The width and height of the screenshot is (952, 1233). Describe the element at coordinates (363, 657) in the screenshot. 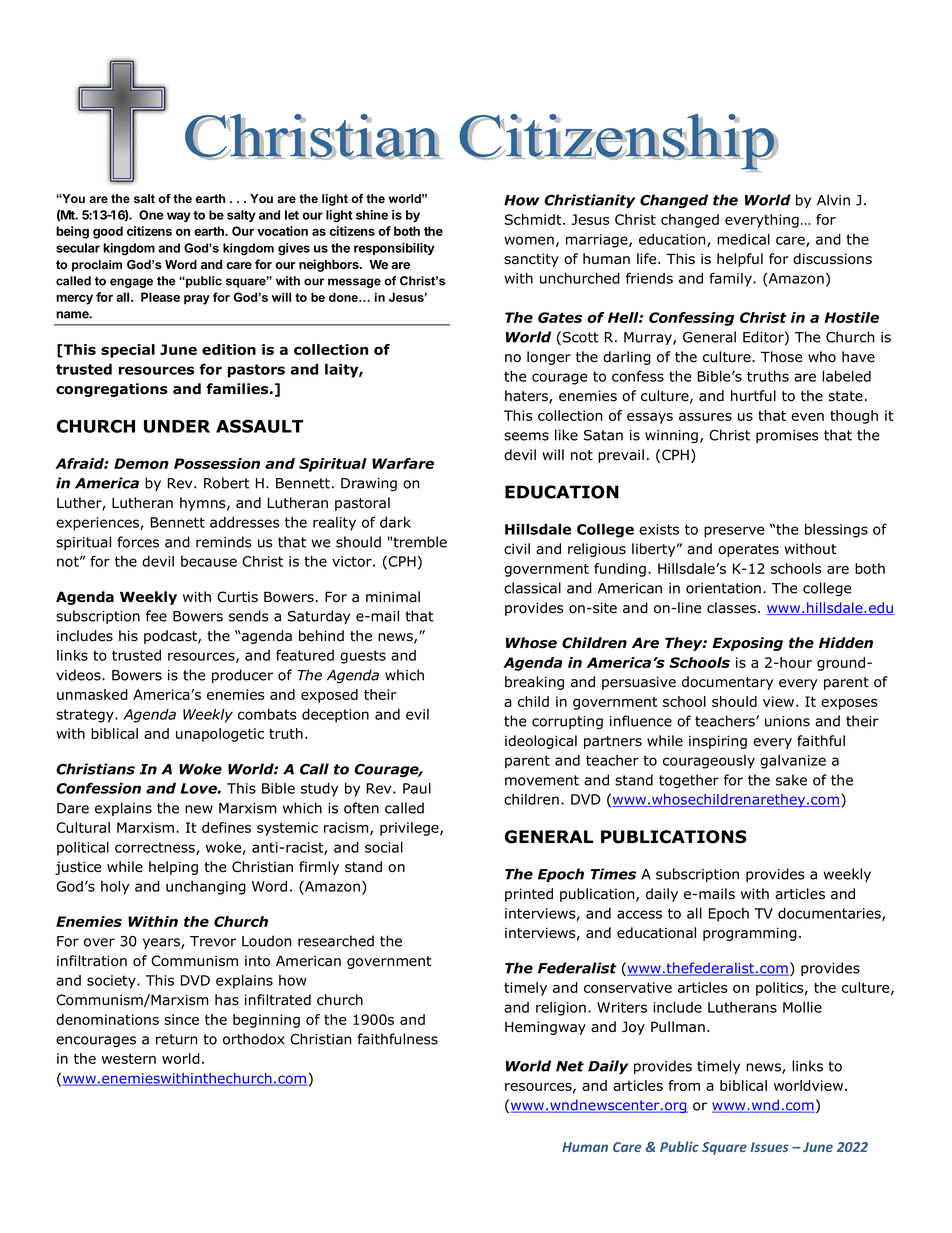

I see `guests` at that location.
